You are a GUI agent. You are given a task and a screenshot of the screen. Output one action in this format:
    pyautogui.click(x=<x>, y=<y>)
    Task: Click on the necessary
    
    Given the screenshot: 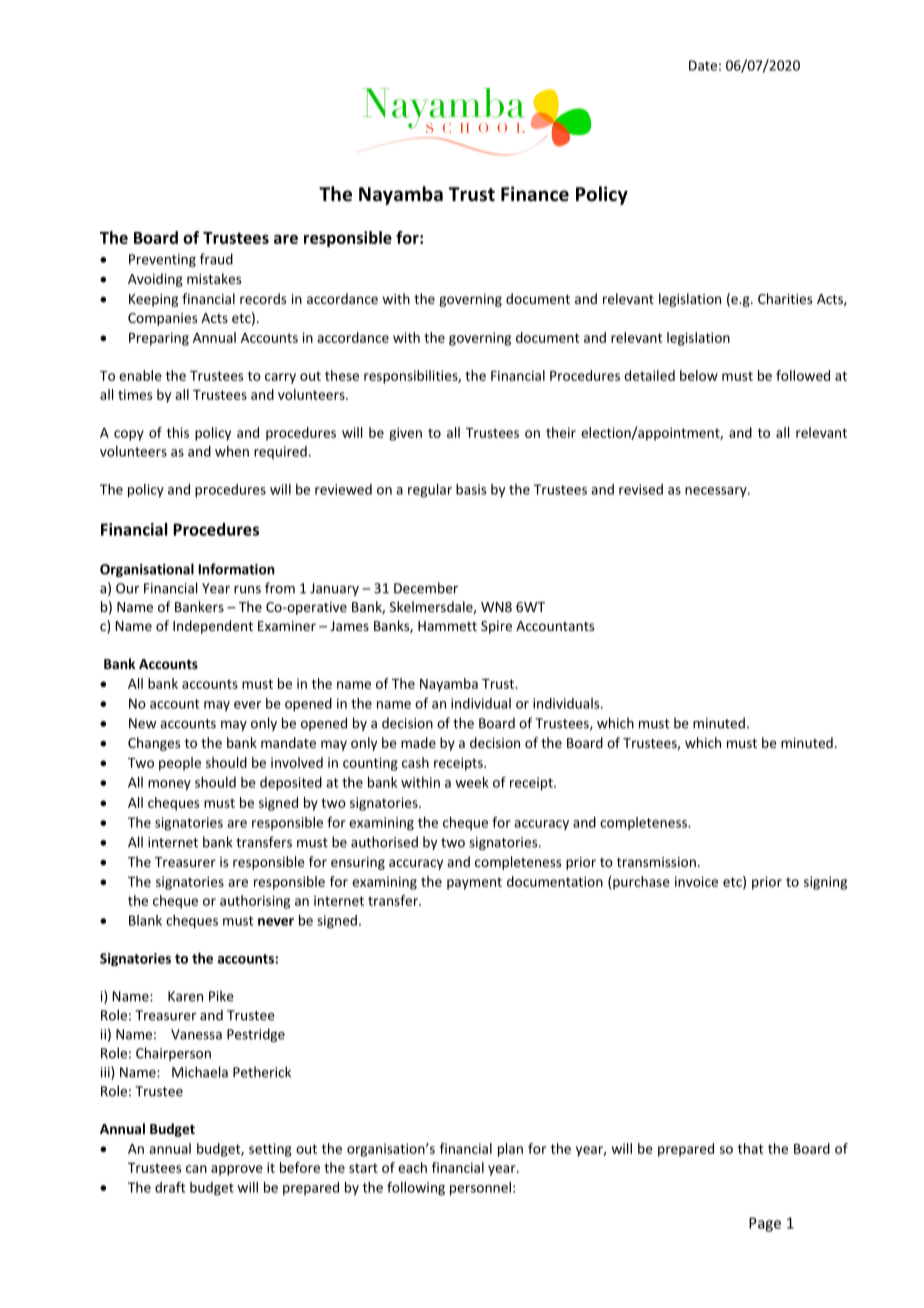 What is the action you would take?
    pyautogui.click(x=717, y=492)
